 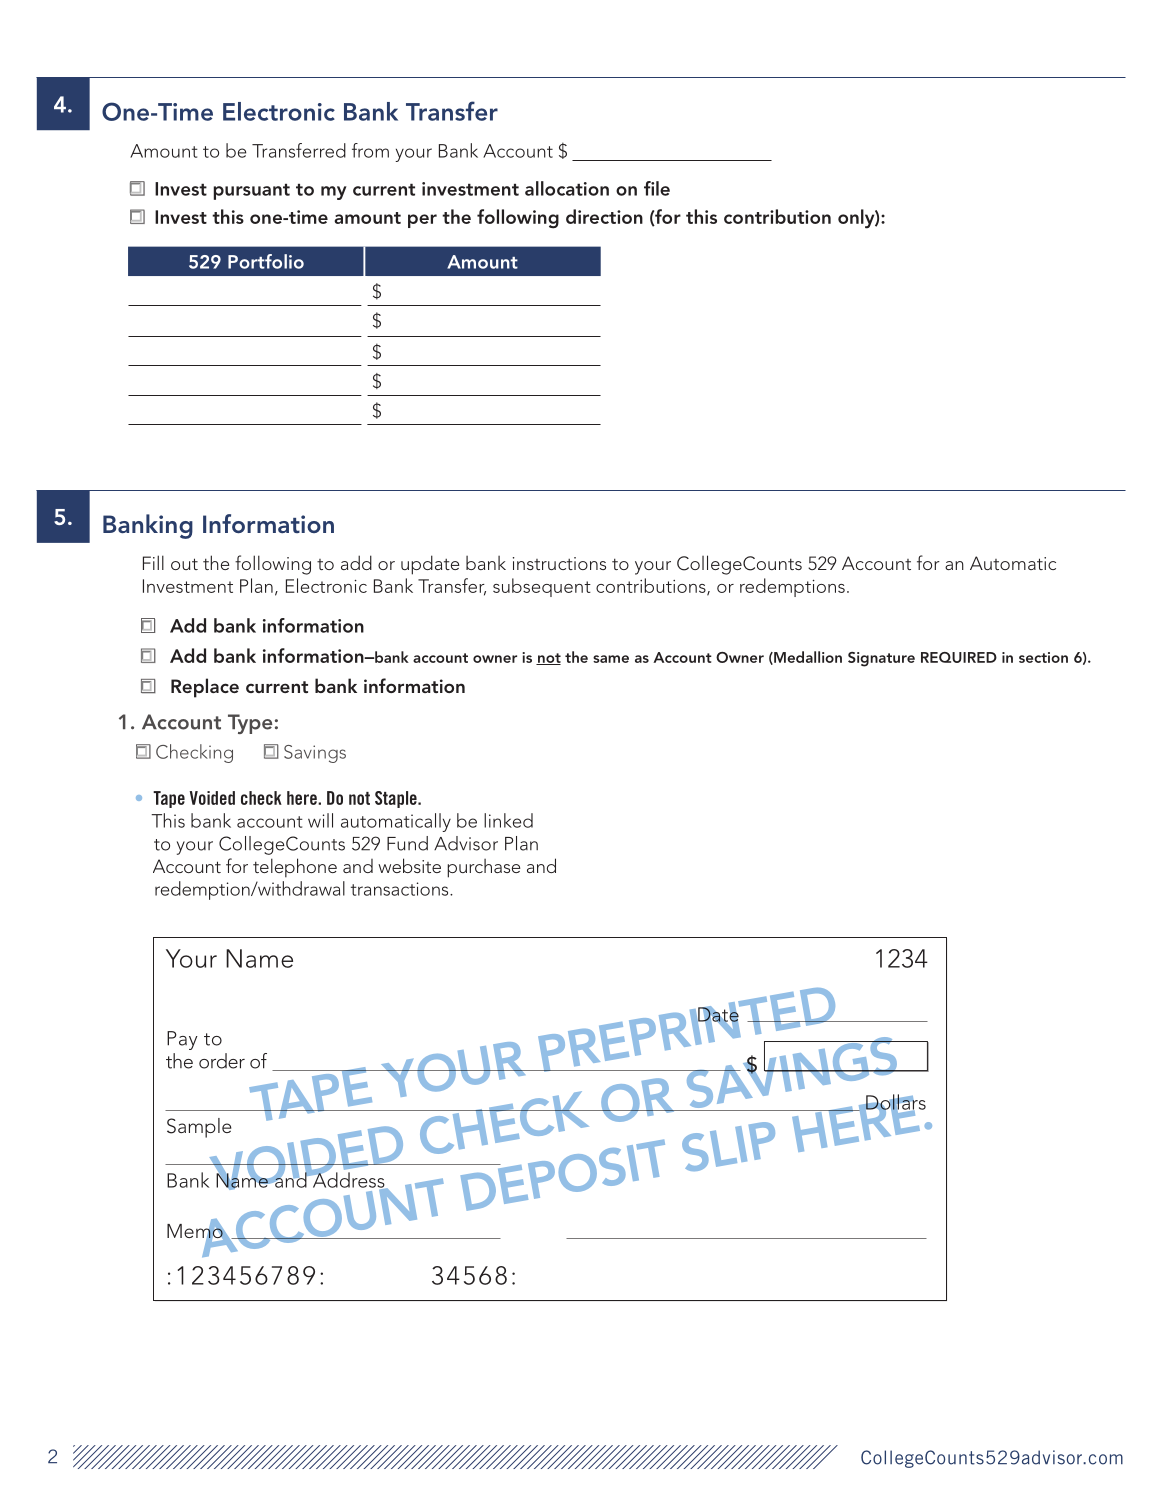 I want to click on Replace, so click(x=205, y=688).
